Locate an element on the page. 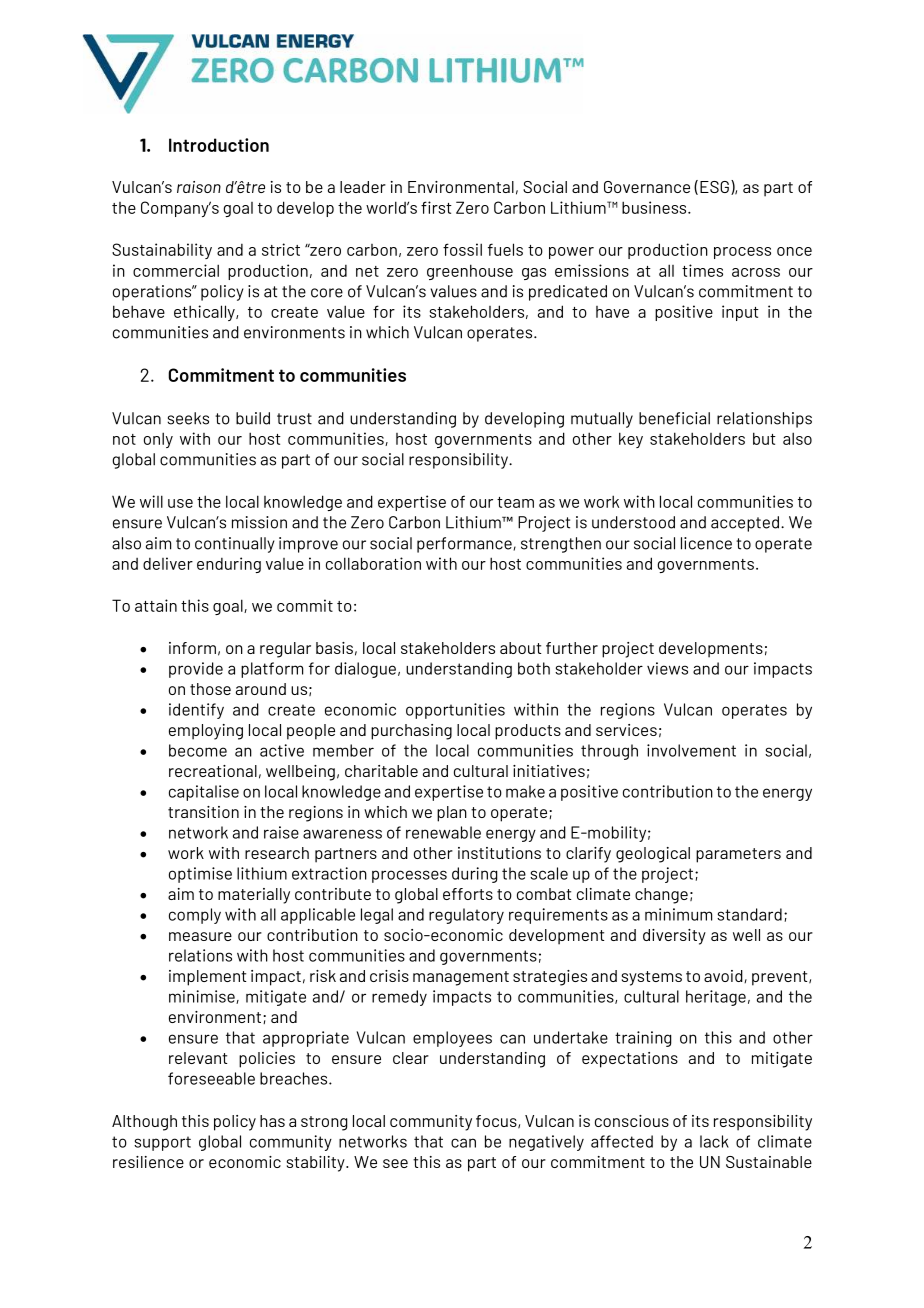  about is located at coordinates (520, 648).
